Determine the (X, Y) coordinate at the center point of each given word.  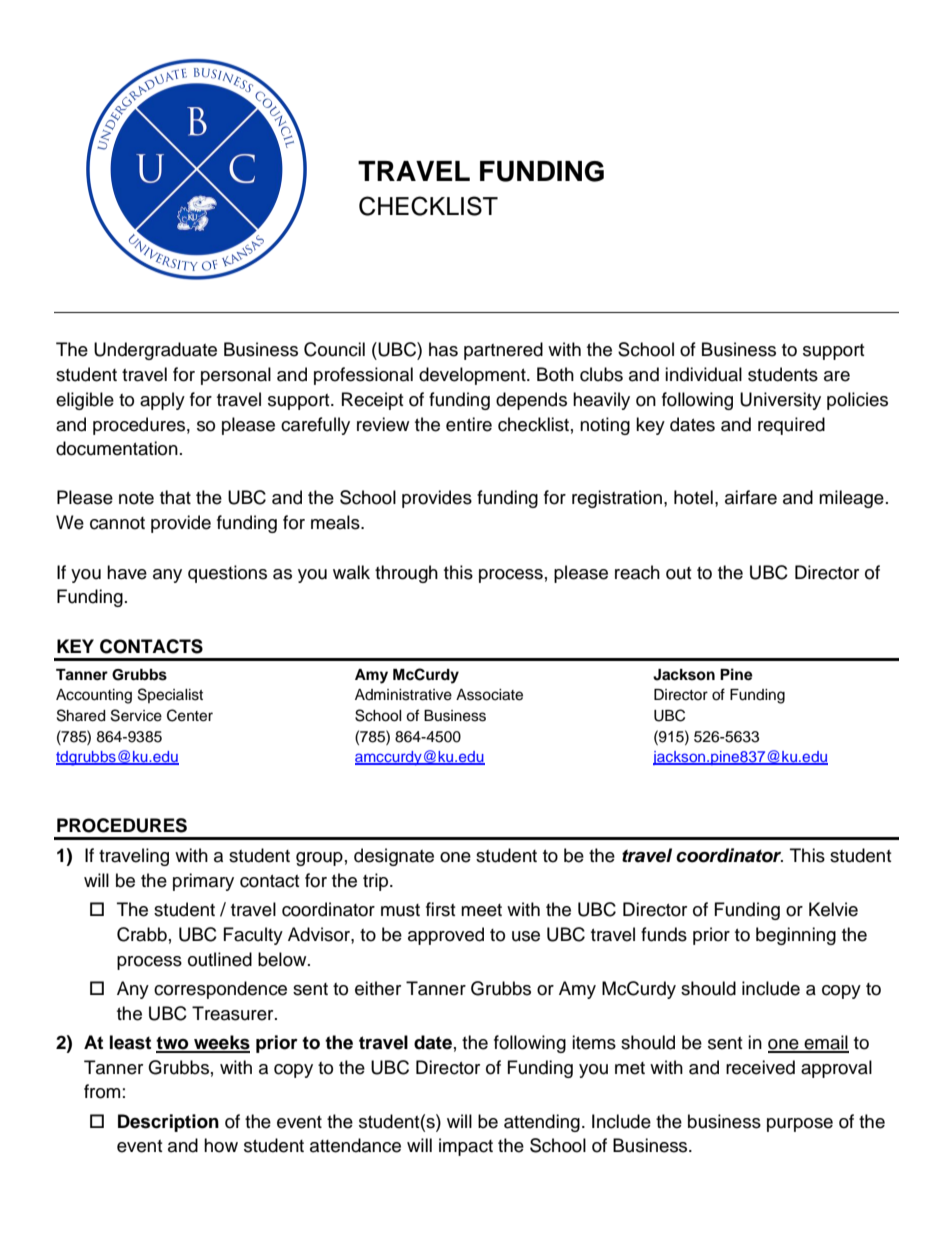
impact (466, 1147)
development (473, 376)
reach (637, 572)
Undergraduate (155, 351)
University (780, 401)
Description (168, 1123)
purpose (800, 1125)
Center (190, 715)
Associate (489, 695)
